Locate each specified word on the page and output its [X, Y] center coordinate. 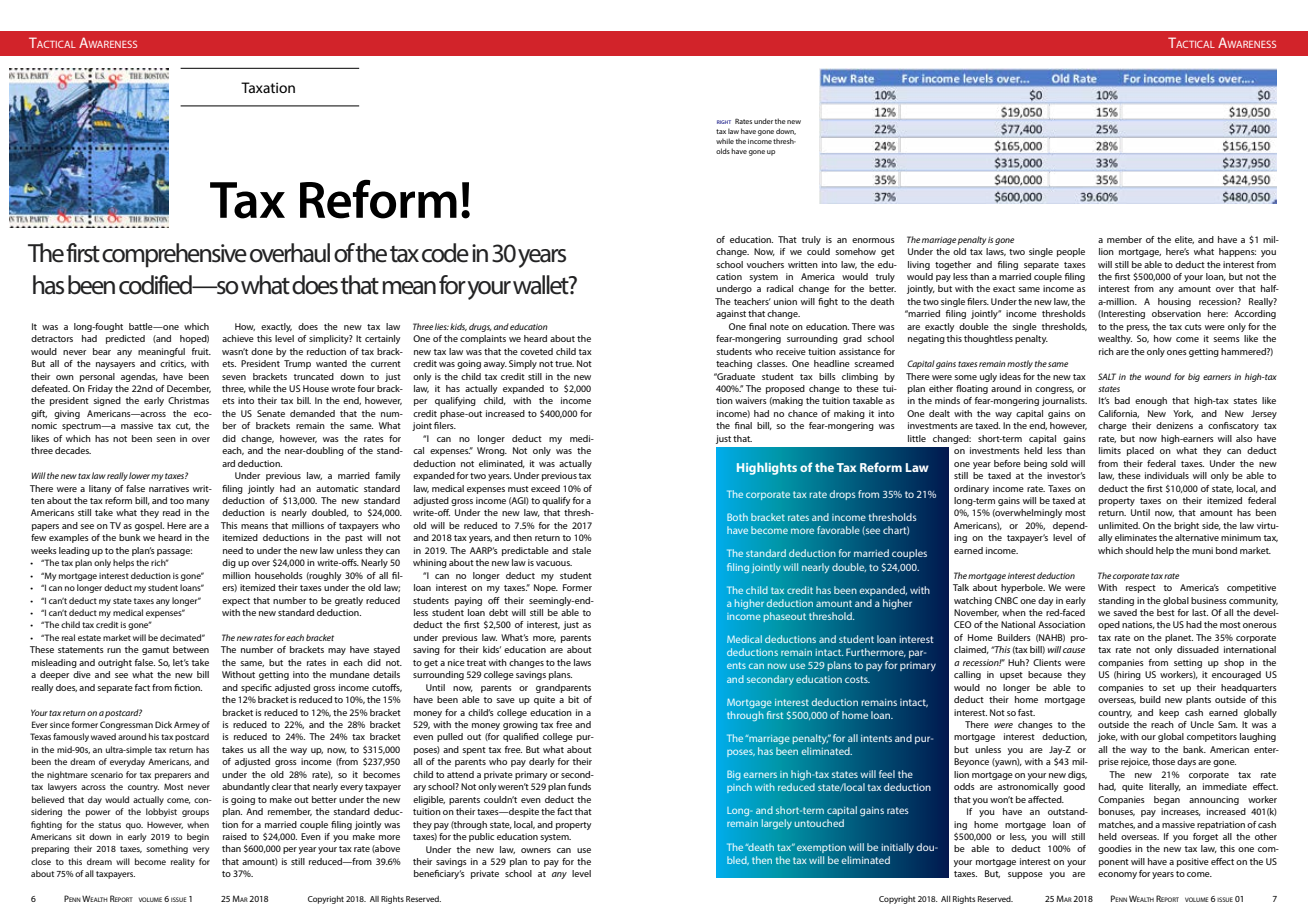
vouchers [765, 264]
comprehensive [174, 255]
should [1139, 550]
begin [198, 837]
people [1071, 252]
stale [581, 550]
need [233, 550]
